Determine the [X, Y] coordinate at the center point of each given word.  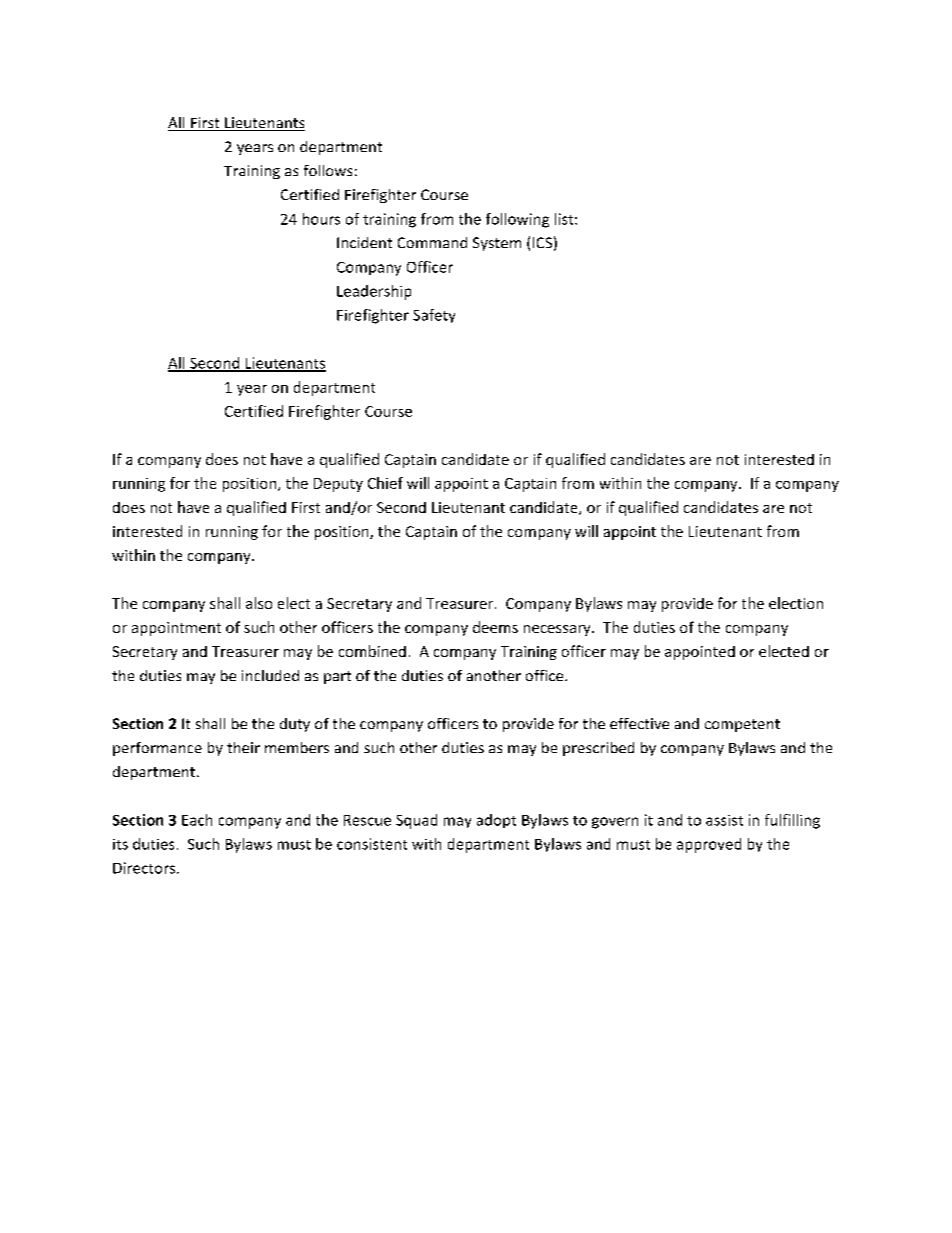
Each [197, 820]
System [497, 244]
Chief [385, 483]
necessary [558, 630]
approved [709, 845]
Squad [416, 821]
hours [321, 219]
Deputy [338, 485]
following [517, 220]
